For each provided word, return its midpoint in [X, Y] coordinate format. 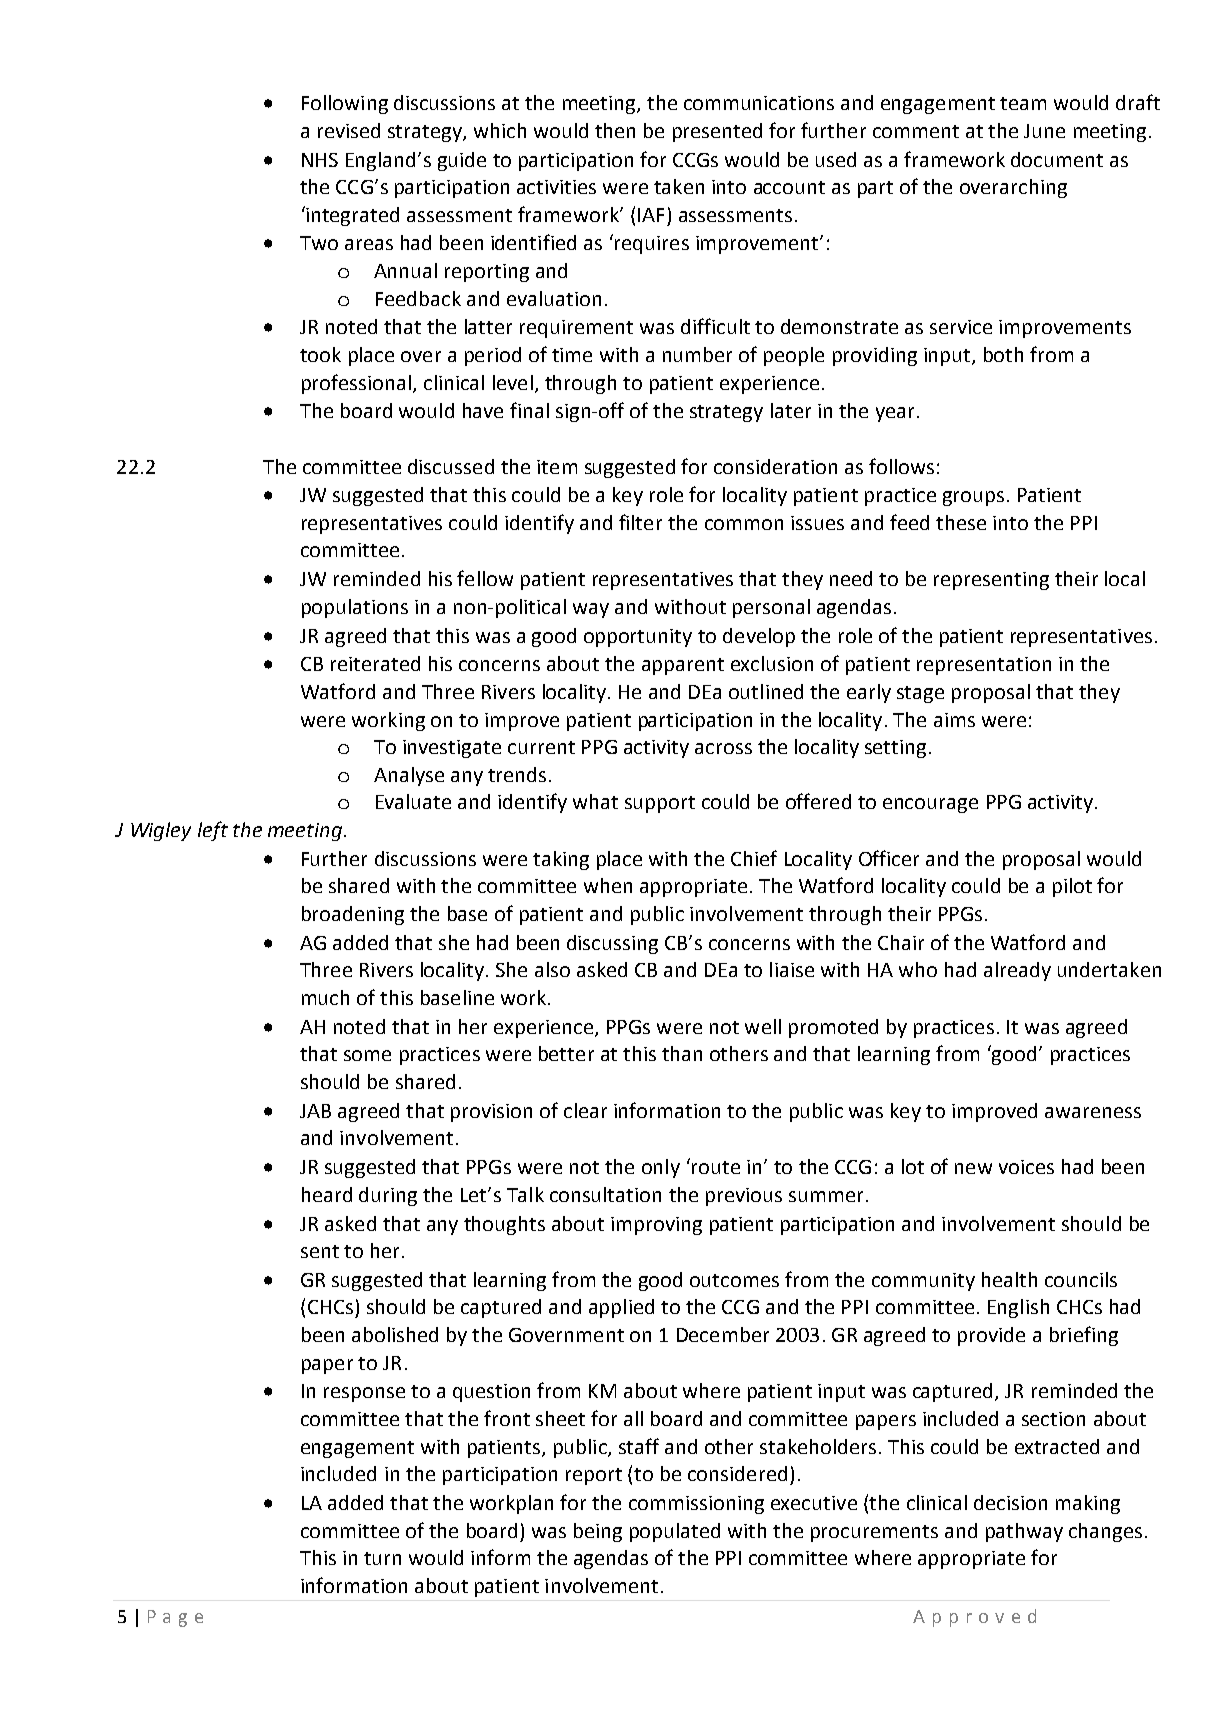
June [1044, 131]
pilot [1072, 887]
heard [327, 1194]
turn [382, 1558]
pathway [1024, 1532]
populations [355, 608]
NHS [320, 160]
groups [973, 498]
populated [675, 1532]
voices [1026, 1167]
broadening [353, 915]
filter [640, 522]
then [615, 130]
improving [656, 1226]
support [660, 804]
